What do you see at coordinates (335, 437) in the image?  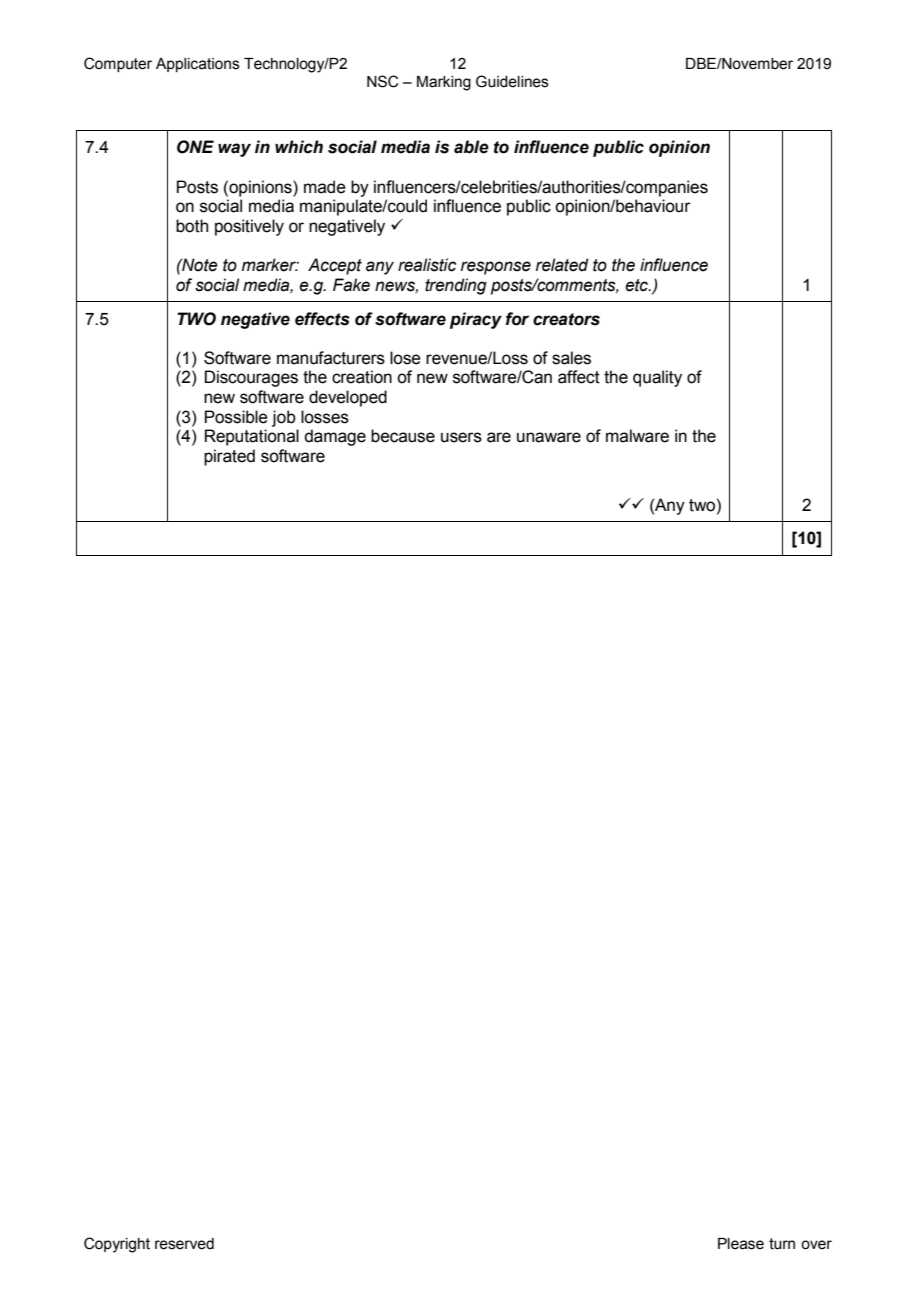 I see `damage` at bounding box center [335, 437].
